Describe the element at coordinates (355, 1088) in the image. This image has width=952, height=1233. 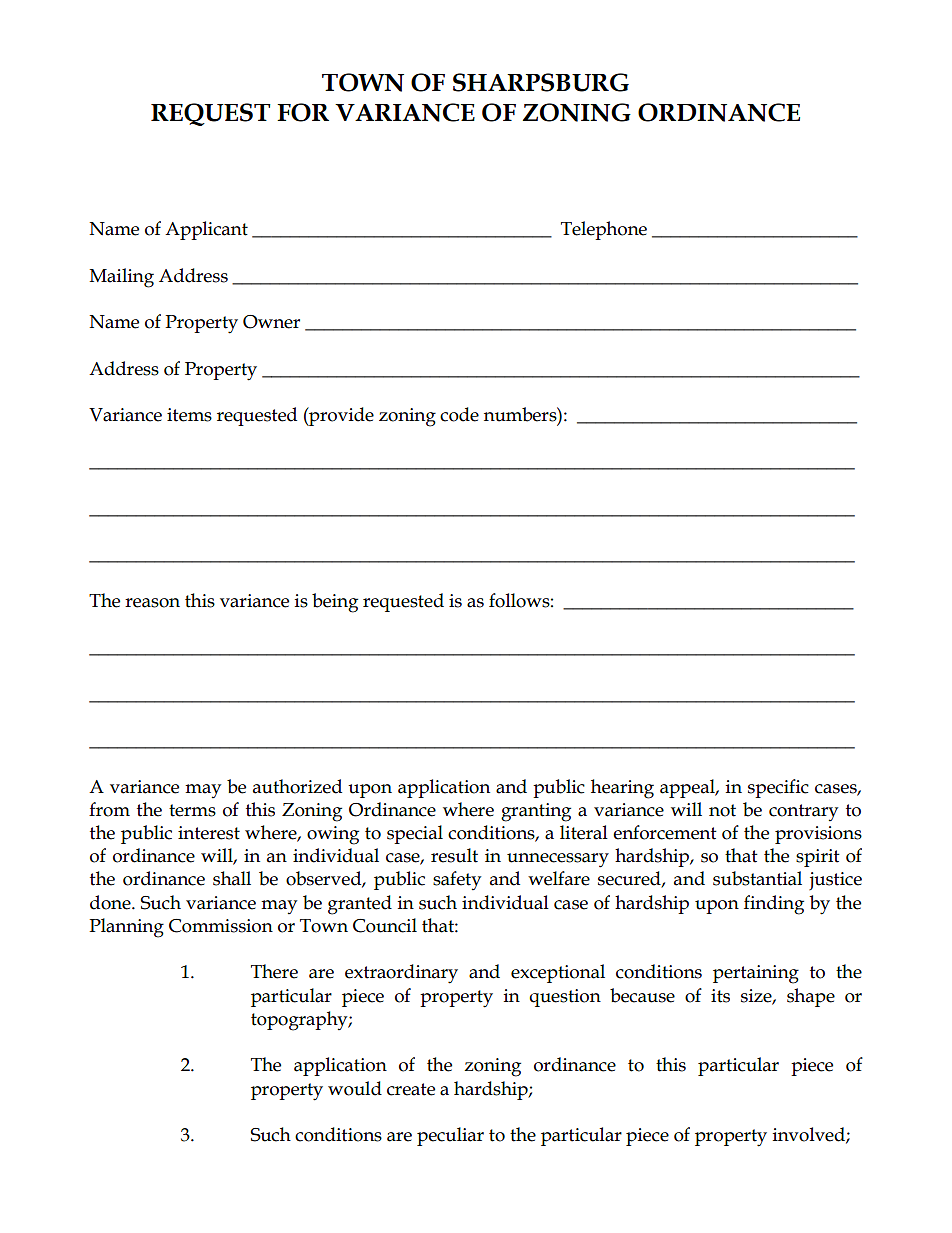
I see `would` at that location.
